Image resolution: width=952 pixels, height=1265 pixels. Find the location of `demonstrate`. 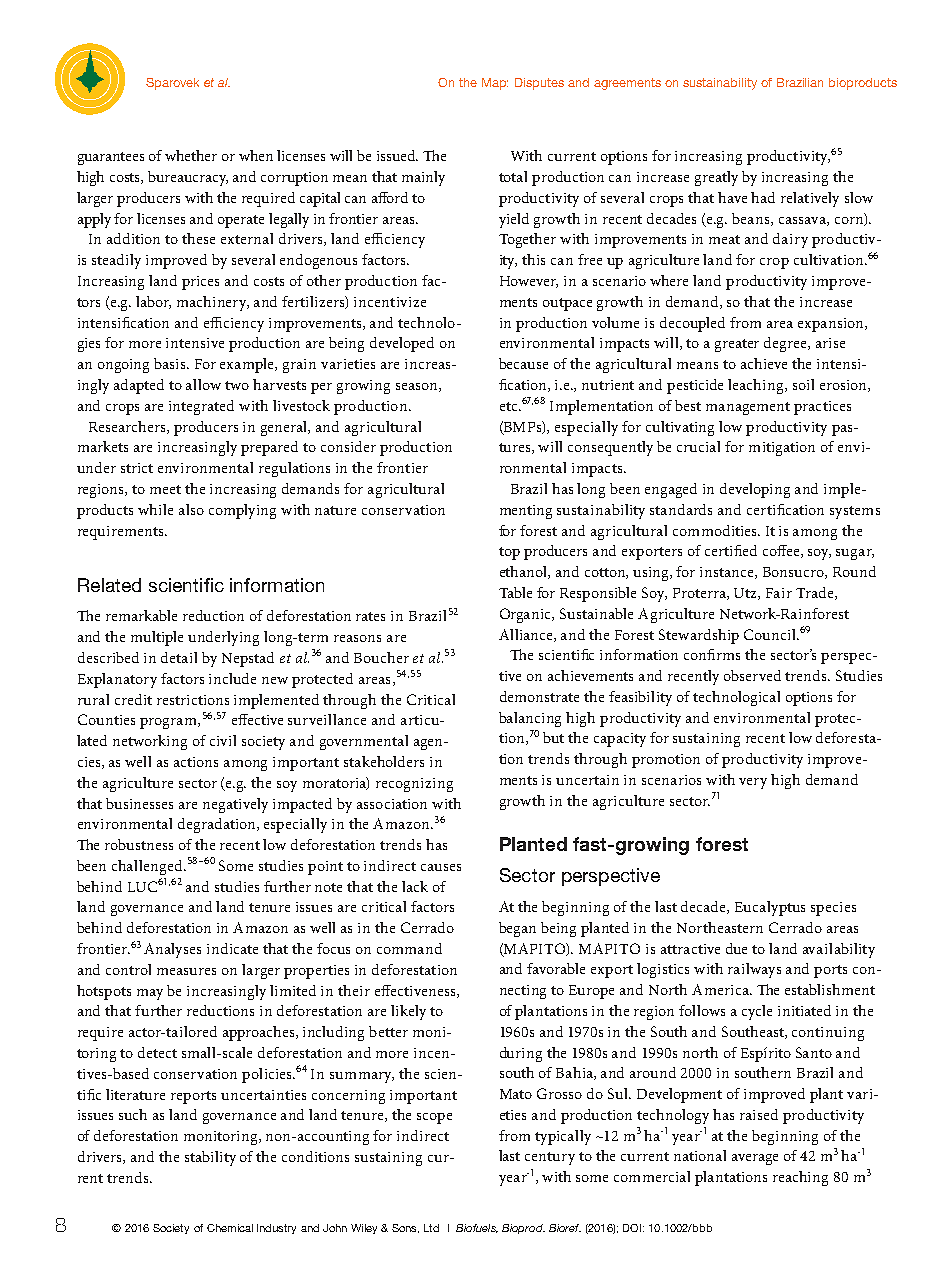

demonstrate is located at coordinates (539, 696).
